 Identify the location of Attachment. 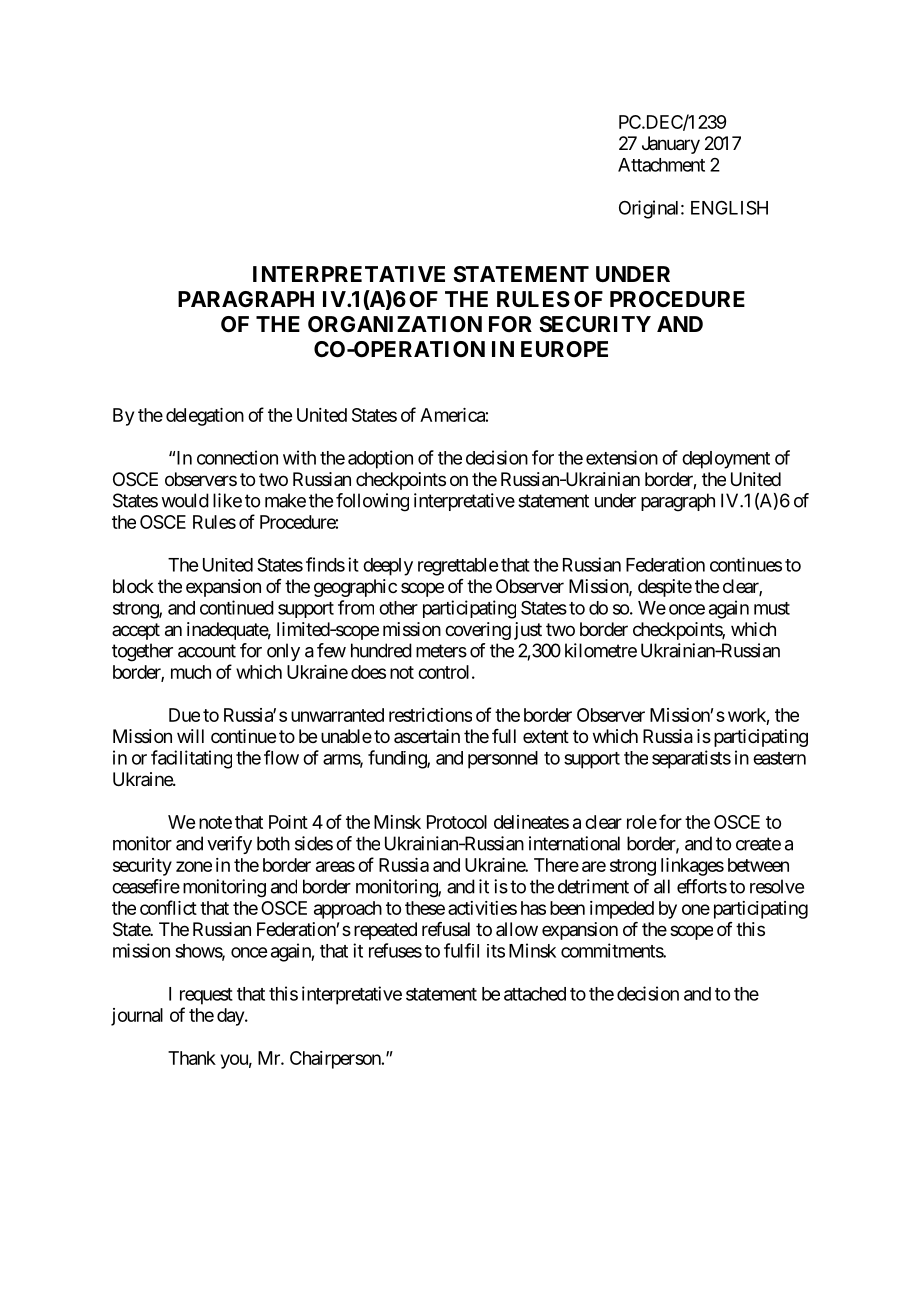
(661, 165).
